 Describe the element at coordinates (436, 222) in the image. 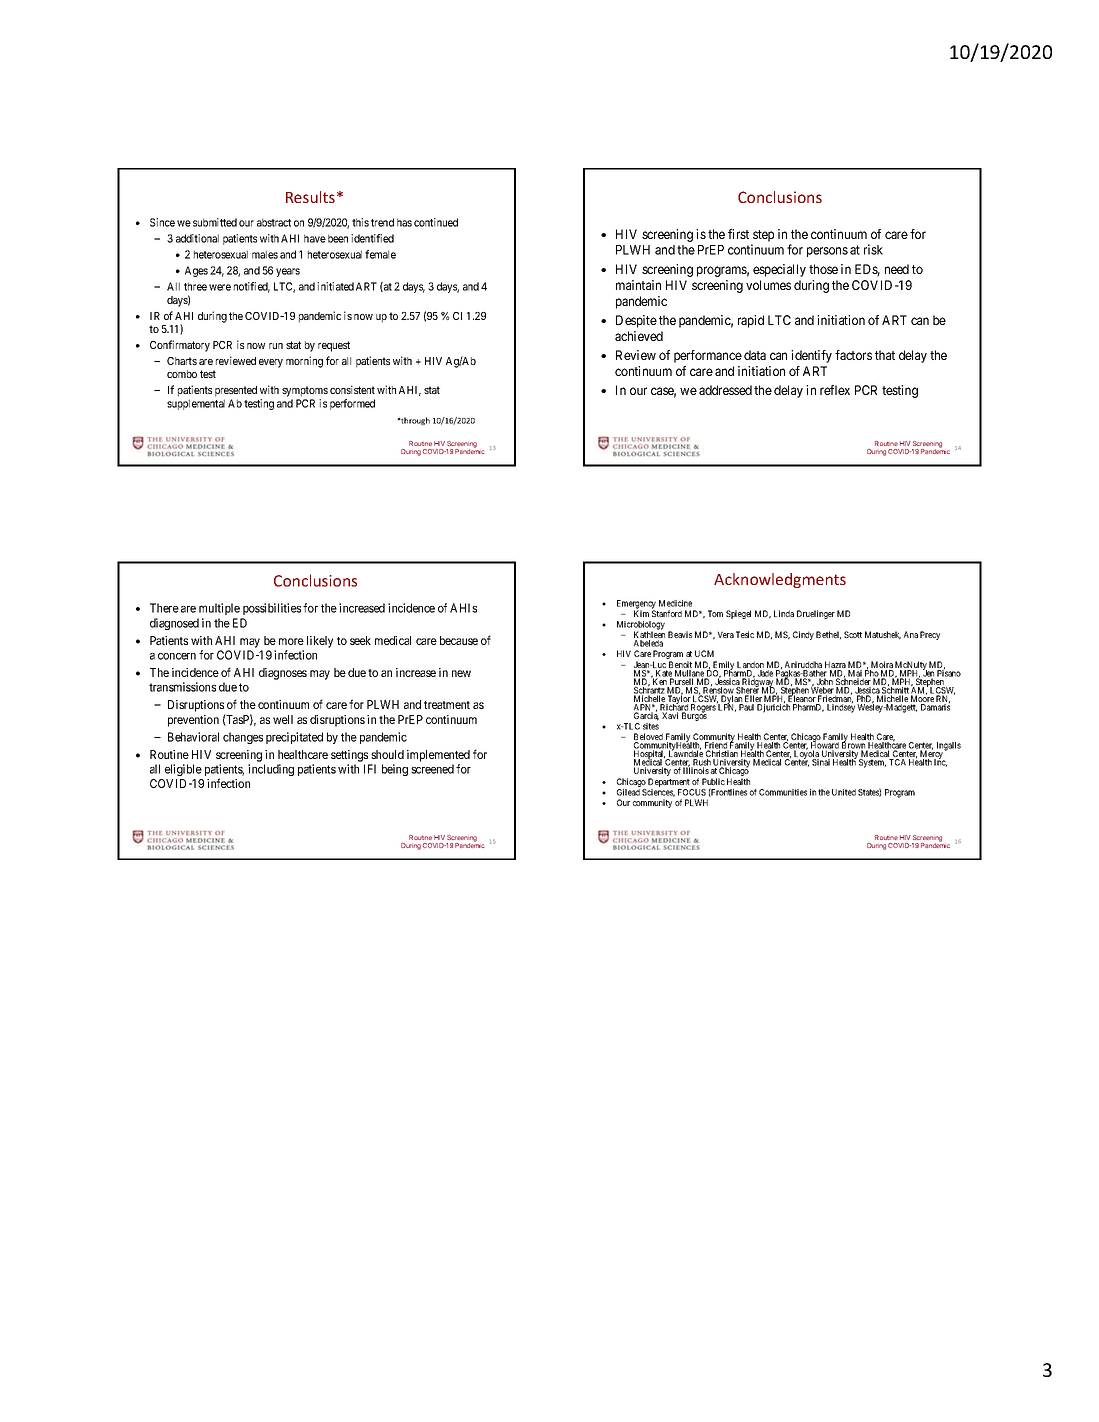

I see `continued` at that location.
